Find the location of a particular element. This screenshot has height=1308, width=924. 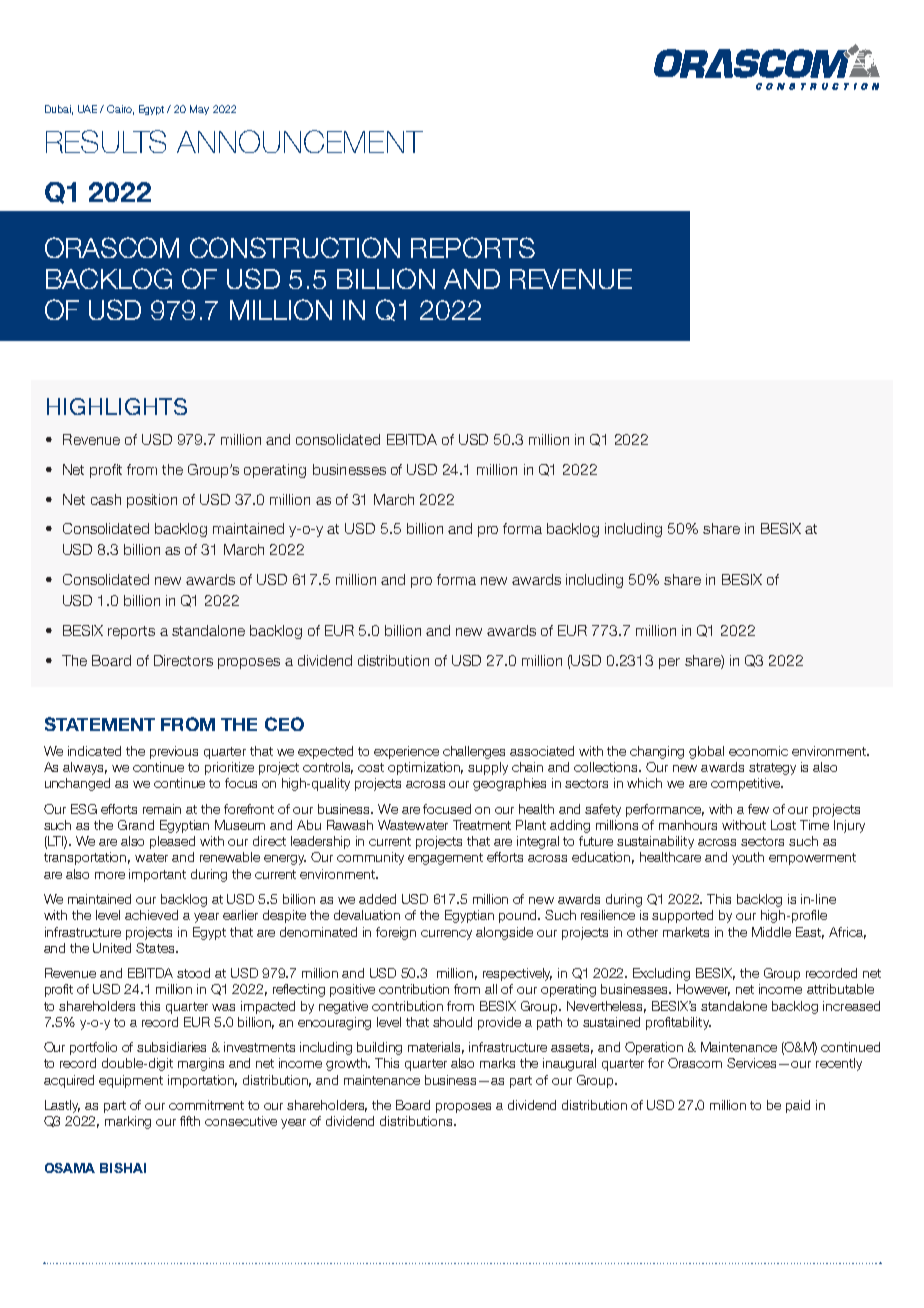

engagement is located at coordinates (445, 859).
